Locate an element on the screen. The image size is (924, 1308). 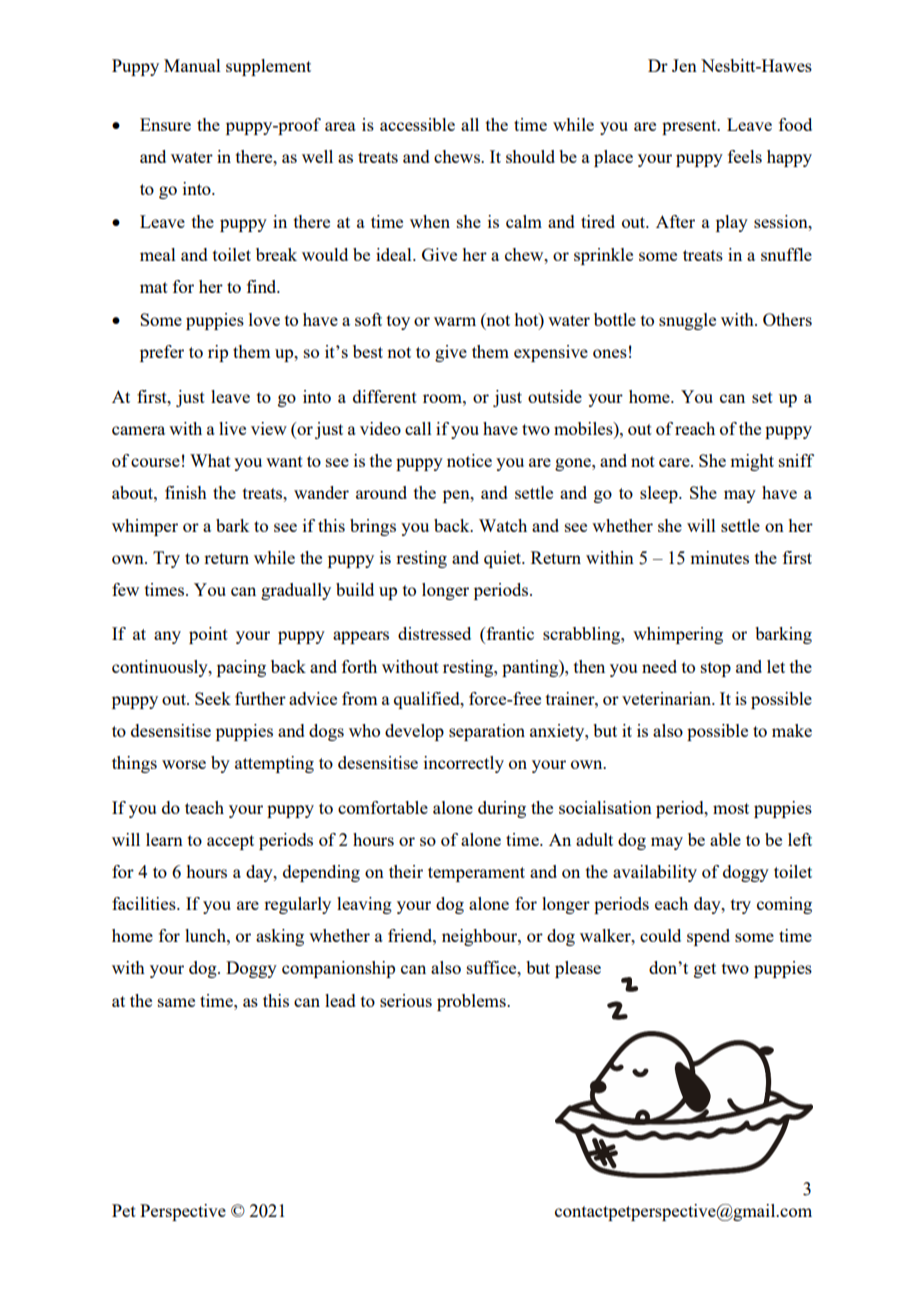
rip is located at coordinates (218, 353).
